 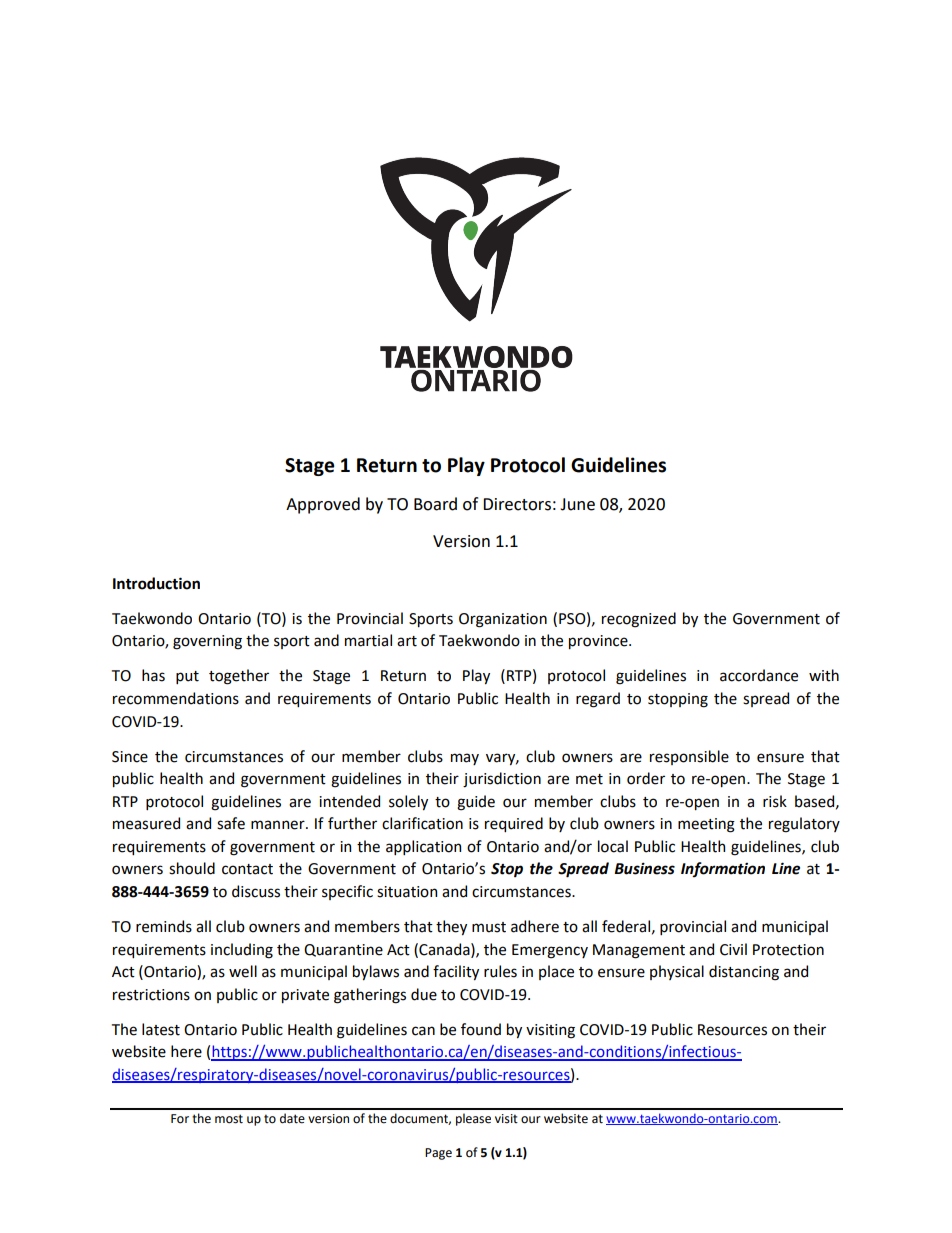 I want to click on reminds, so click(x=164, y=926).
